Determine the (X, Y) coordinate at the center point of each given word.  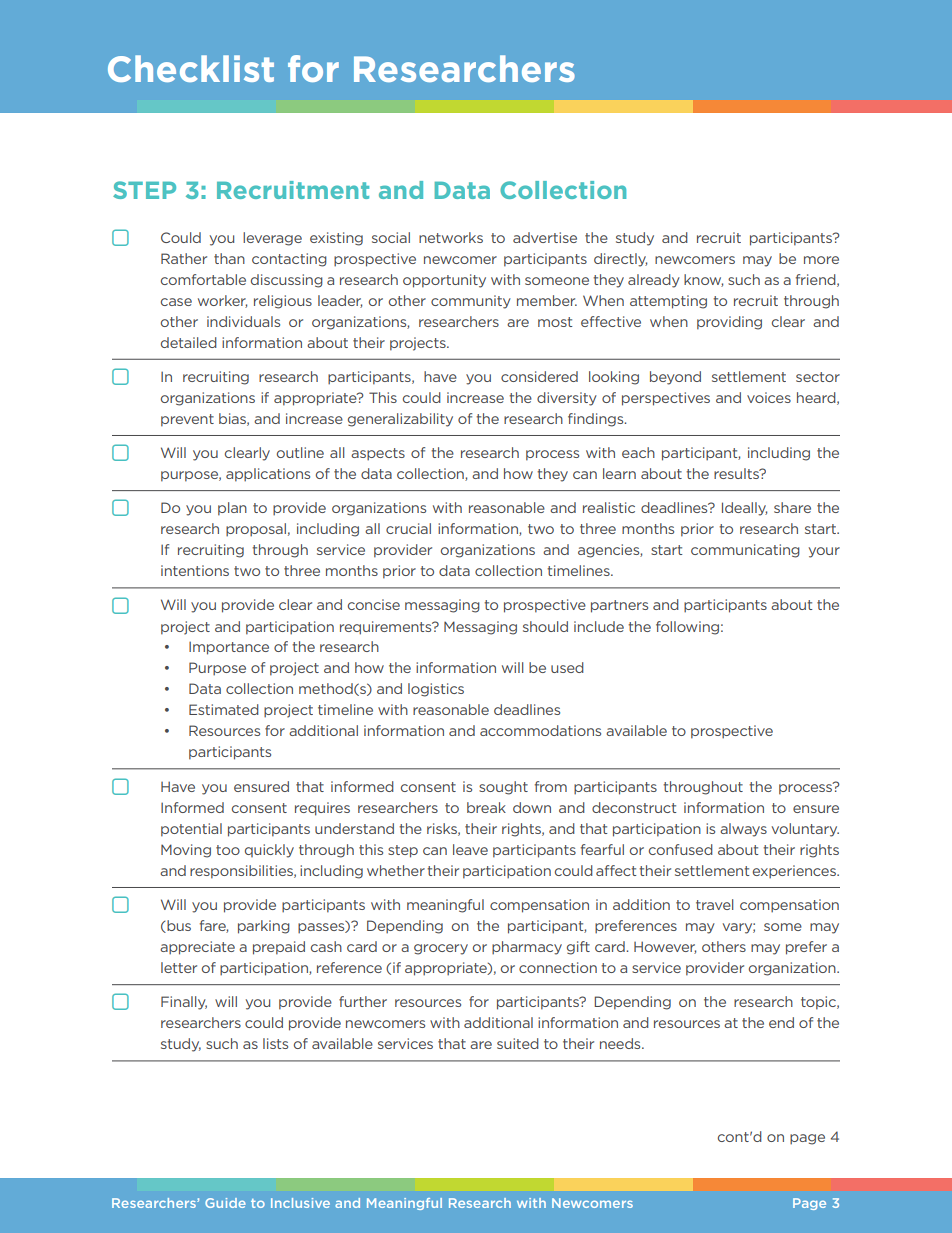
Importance (229, 648)
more (821, 260)
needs (621, 1043)
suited (518, 1043)
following (687, 628)
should (545, 626)
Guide (225, 1203)
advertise (545, 237)
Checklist (191, 68)
